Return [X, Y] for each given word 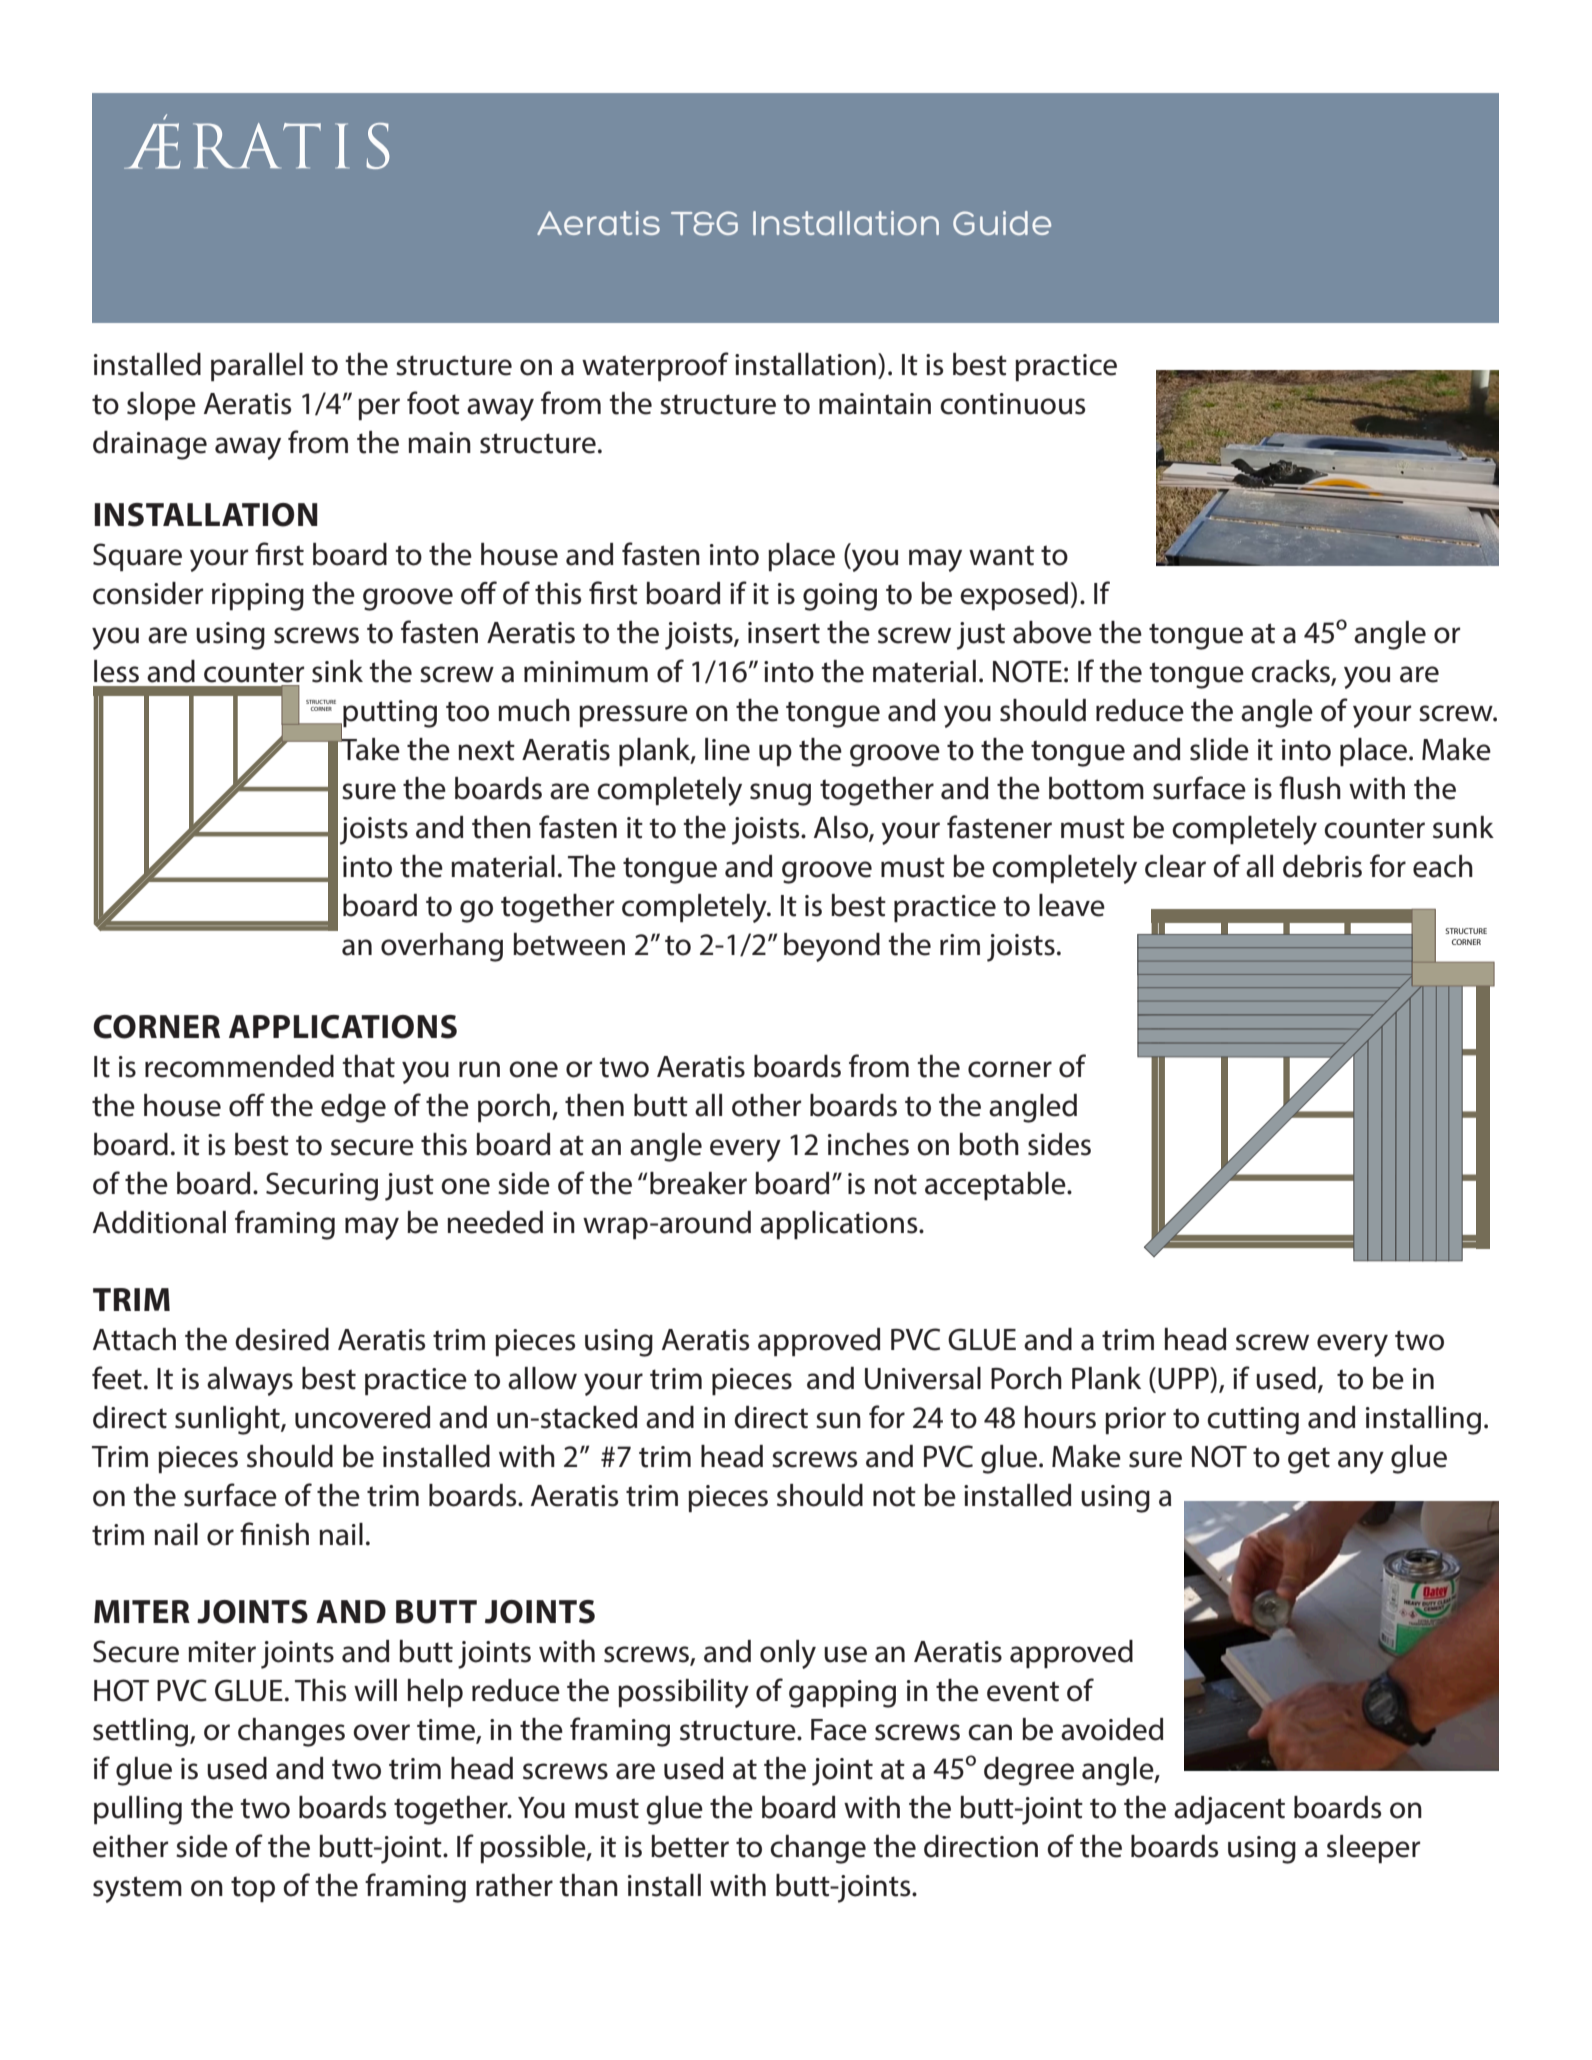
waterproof [655, 367]
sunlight [228, 1420]
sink [337, 671]
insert [784, 633]
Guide [1002, 223]
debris [1322, 866]
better [690, 1846]
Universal [923, 1378]
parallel [257, 367]
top [253, 1889]
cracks [1291, 672]
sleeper [1373, 1849]
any [1361, 1462]
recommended [239, 1066]
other [766, 1105]
